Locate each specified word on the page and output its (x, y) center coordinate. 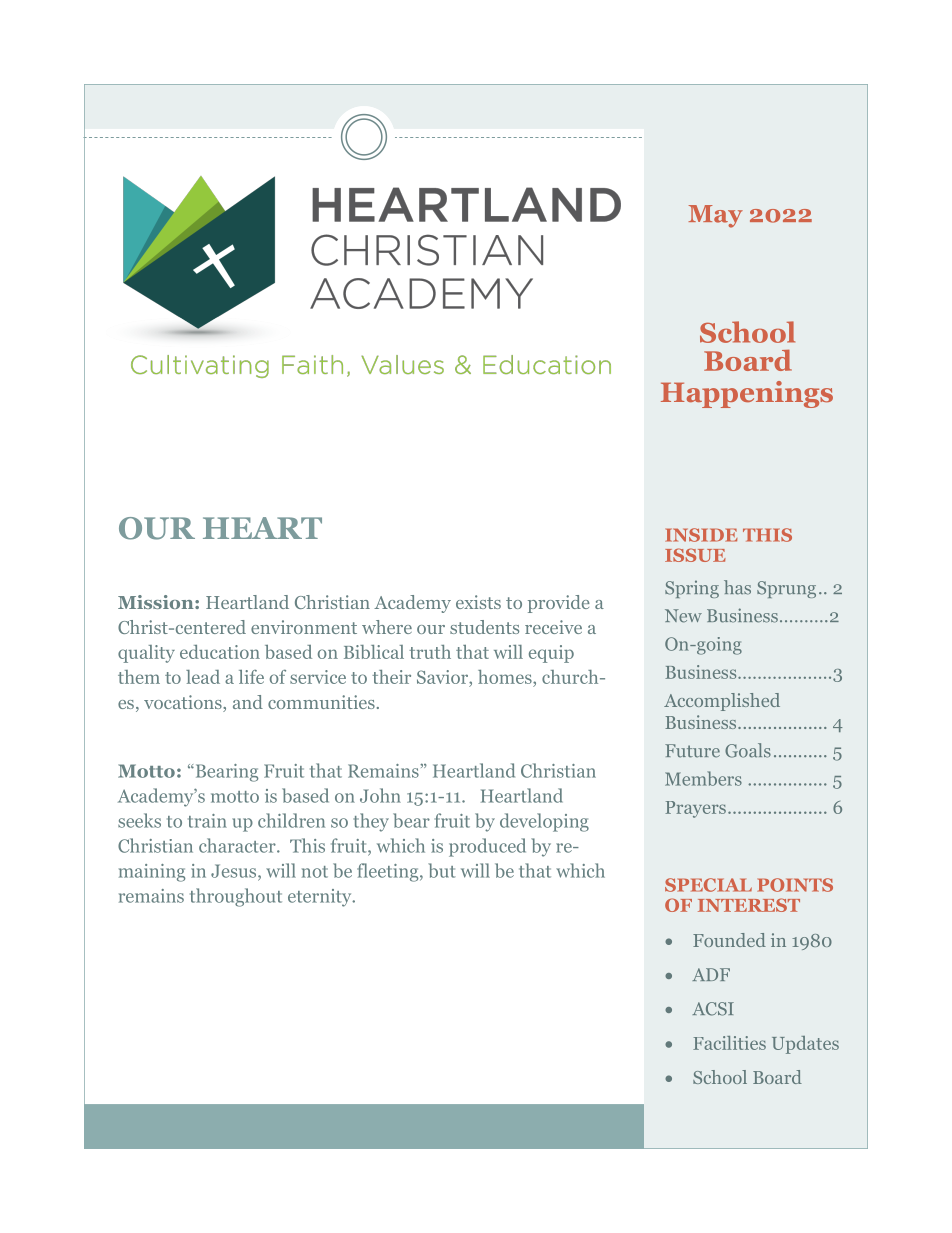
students (484, 627)
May (716, 216)
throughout (236, 897)
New (683, 616)
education (220, 652)
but (441, 870)
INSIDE (701, 535)
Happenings (747, 394)
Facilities (729, 1043)
